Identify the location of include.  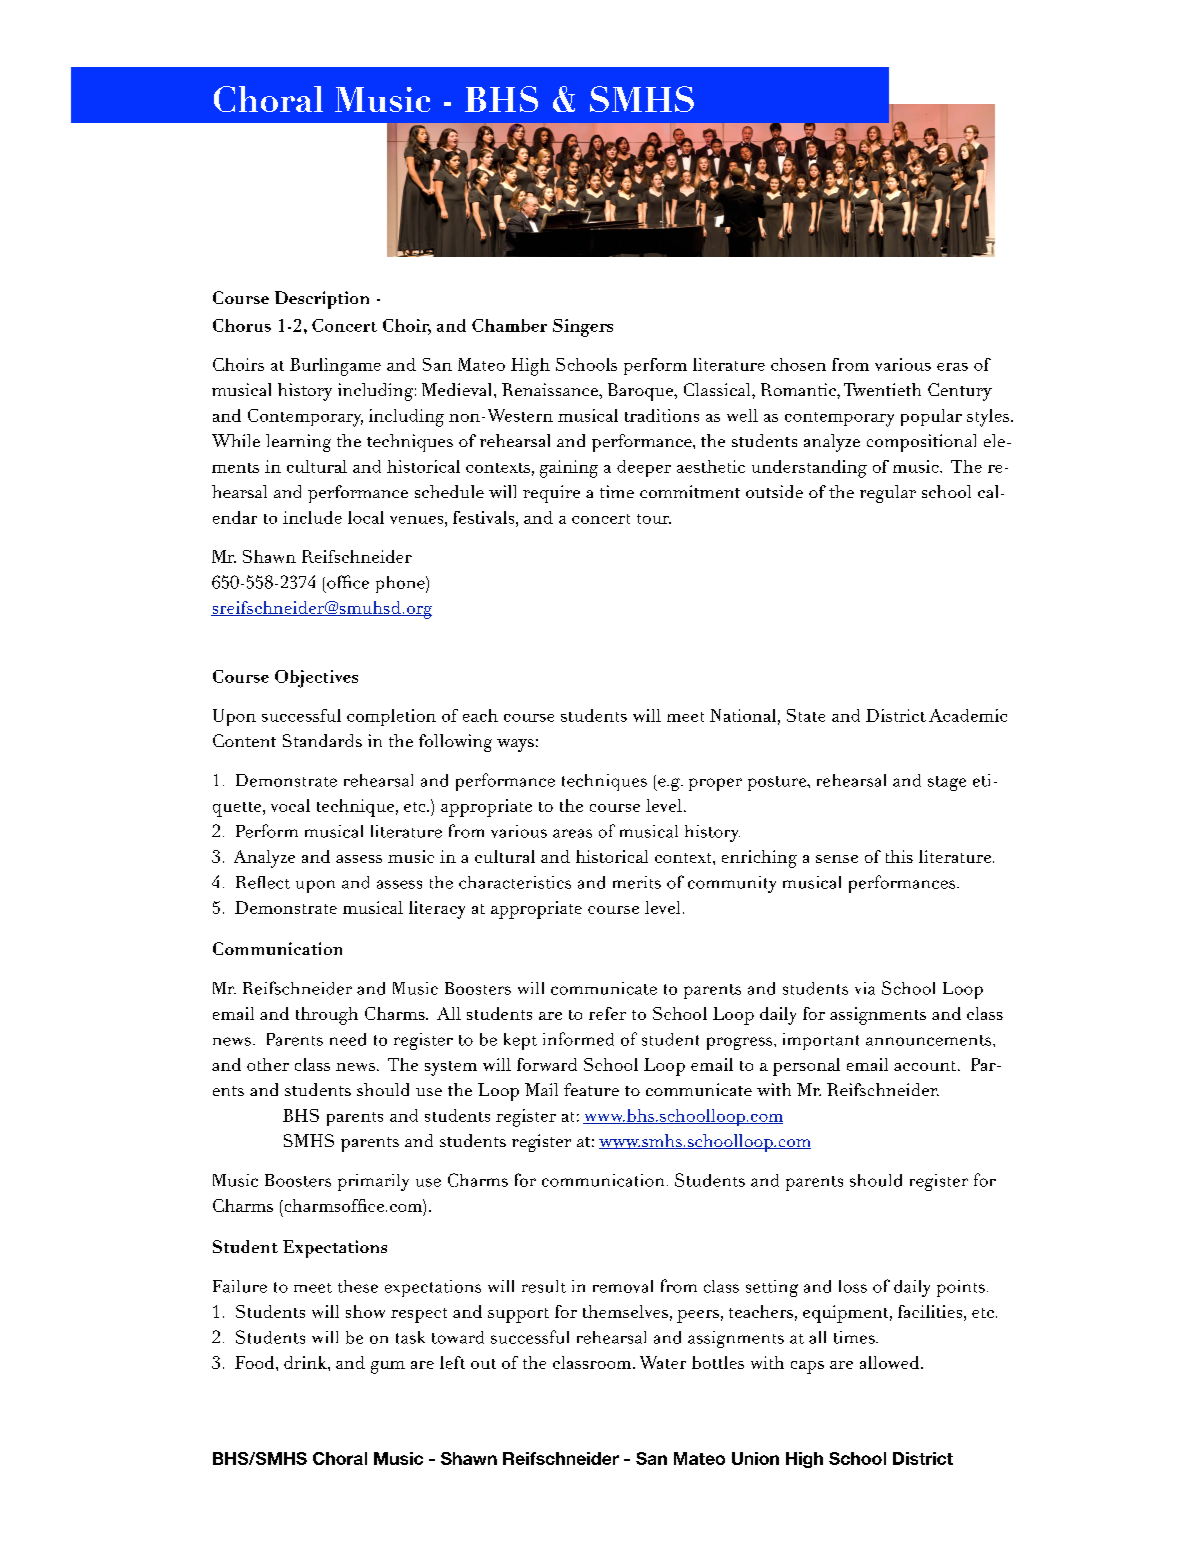
(312, 517).
